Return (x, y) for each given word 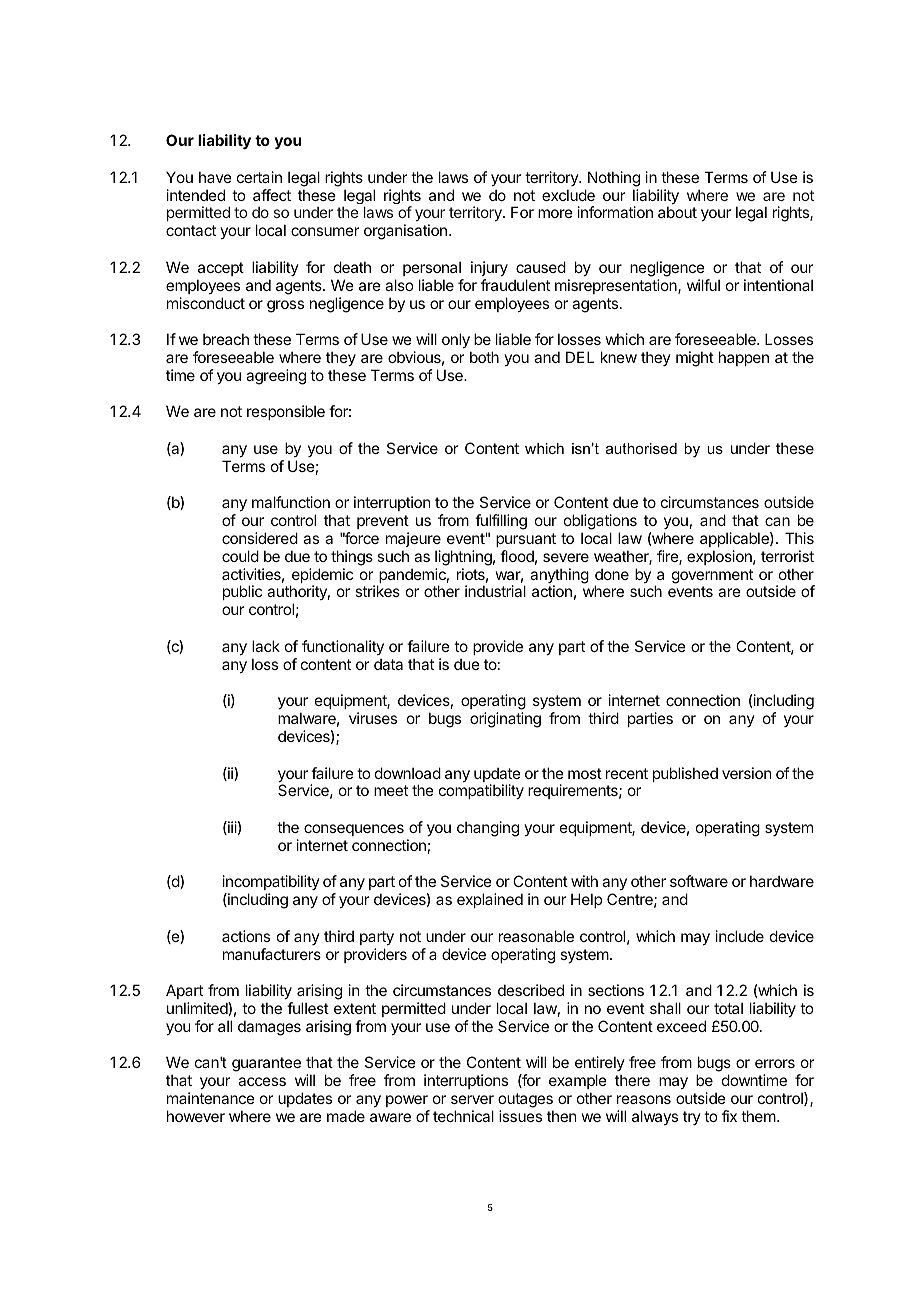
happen (744, 358)
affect (272, 195)
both (484, 357)
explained (490, 900)
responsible (286, 412)
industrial (495, 591)
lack (266, 646)
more (555, 213)
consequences (354, 830)
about (677, 212)
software (699, 881)
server (472, 1099)
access (262, 1081)
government (712, 576)
